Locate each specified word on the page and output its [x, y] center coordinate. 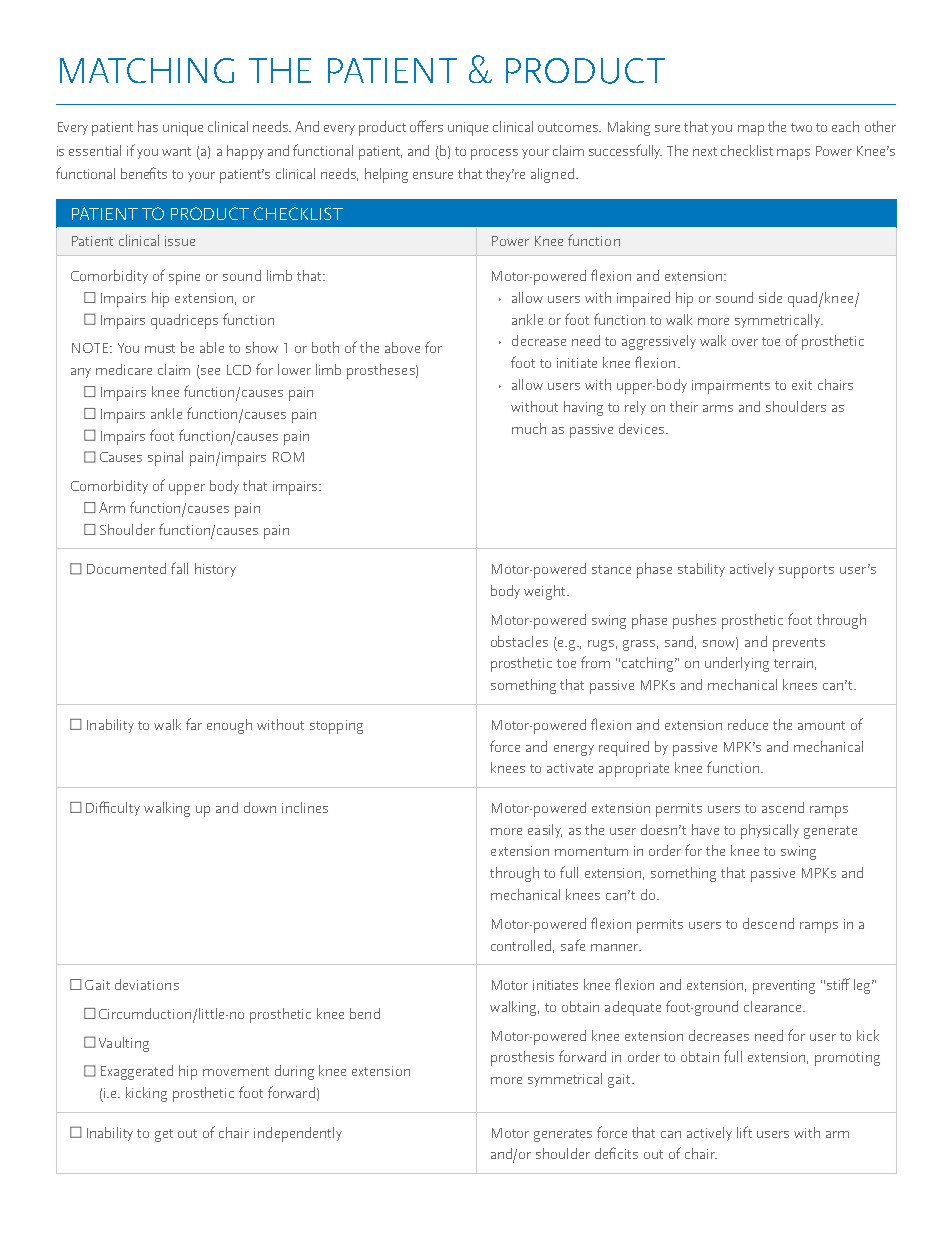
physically [770, 831]
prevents [799, 644]
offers [426, 126]
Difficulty [113, 808]
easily [545, 831]
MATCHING [147, 70]
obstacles [519, 641]
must [160, 348]
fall [179, 568]
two [801, 127]
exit [802, 385]
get [164, 1135]
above [402, 347]
